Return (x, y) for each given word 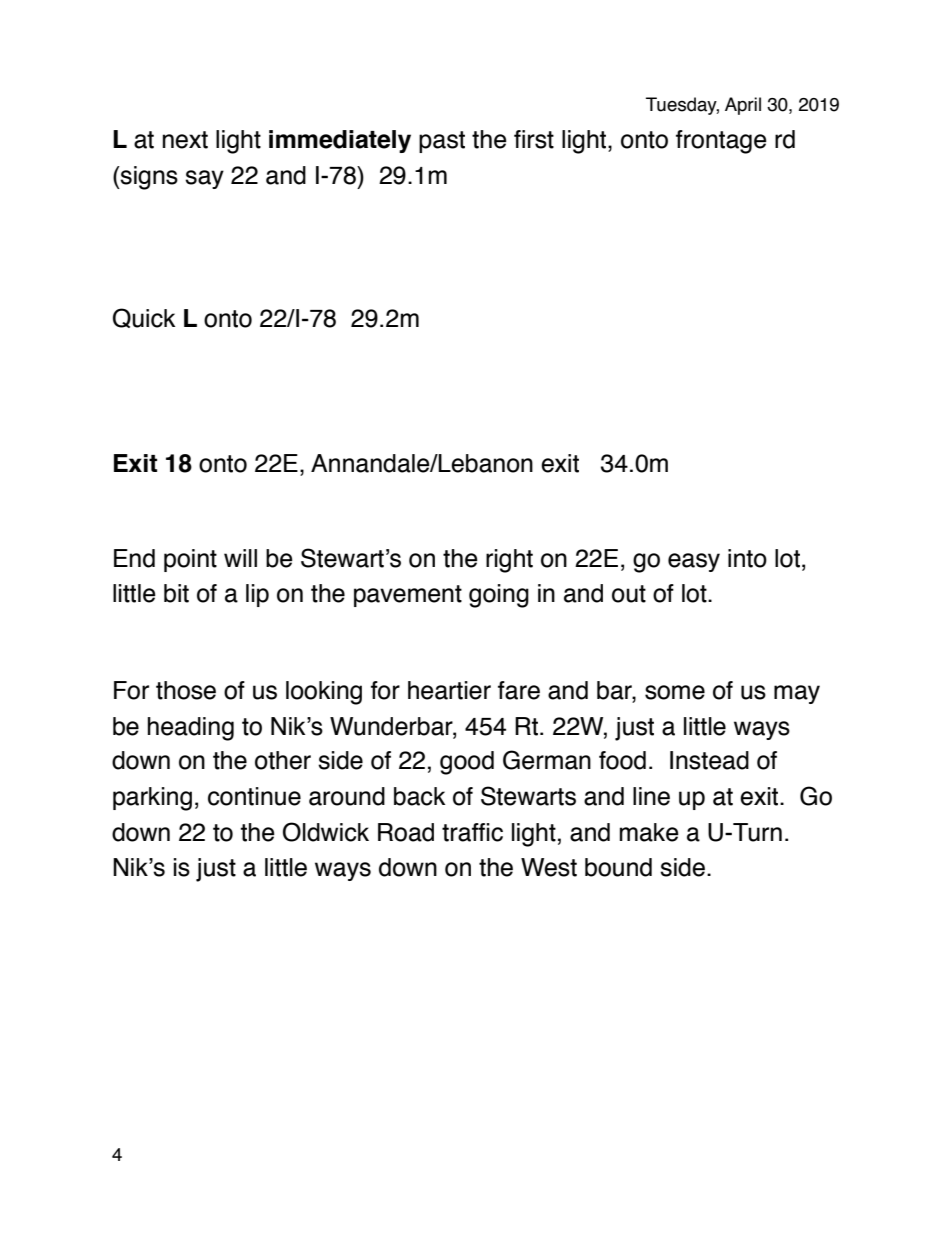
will (240, 558)
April (743, 106)
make (649, 832)
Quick (144, 318)
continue (254, 796)
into (747, 558)
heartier (449, 690)
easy (694, 562)
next (185, 140)
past (442, 142)
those (186, 690)
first (534, 139)
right (509, 561)
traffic (472, 832)
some (675, 692)
